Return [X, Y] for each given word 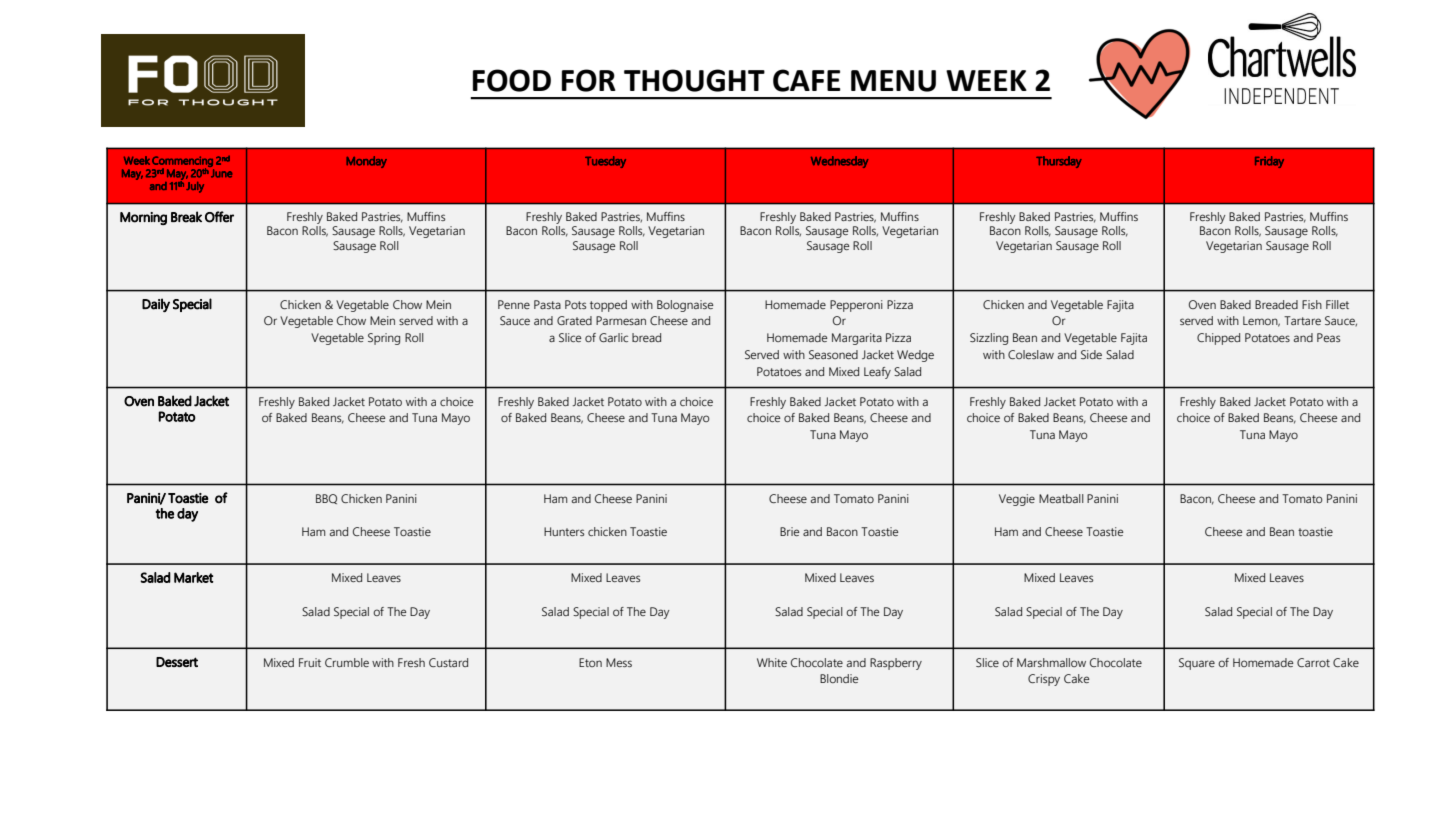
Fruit [310, 662]
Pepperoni [856, 306]
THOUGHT [694, 80]
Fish [1312, 304]
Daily [156, 305]
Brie [789, 531]
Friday [1269, 162]
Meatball [1061, 498]
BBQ [326, 499]
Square [1197, 664]
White [772, 662]
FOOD [512, 80]
